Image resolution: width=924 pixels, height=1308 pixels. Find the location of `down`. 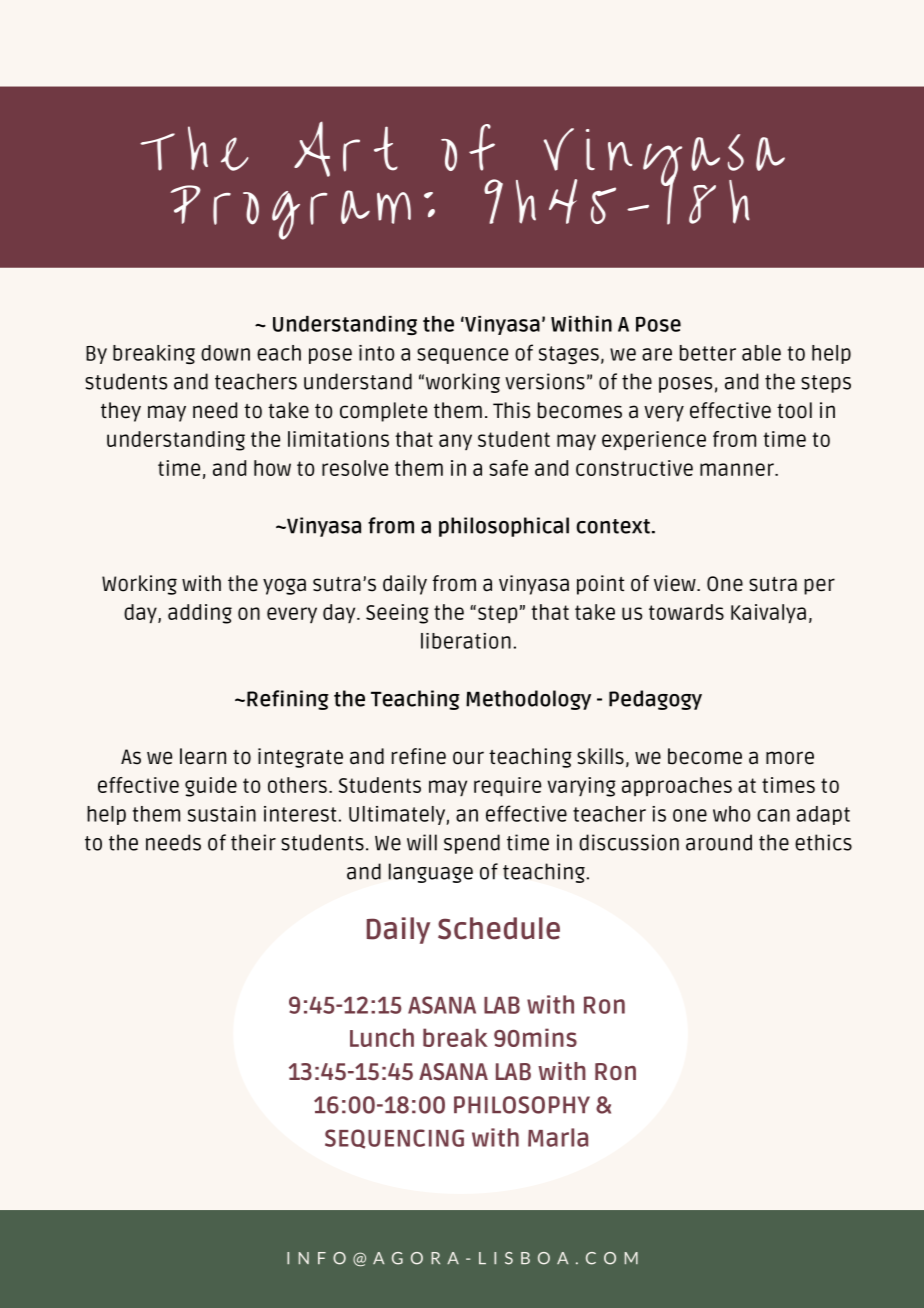

down is located at coordinates (225, 353).
